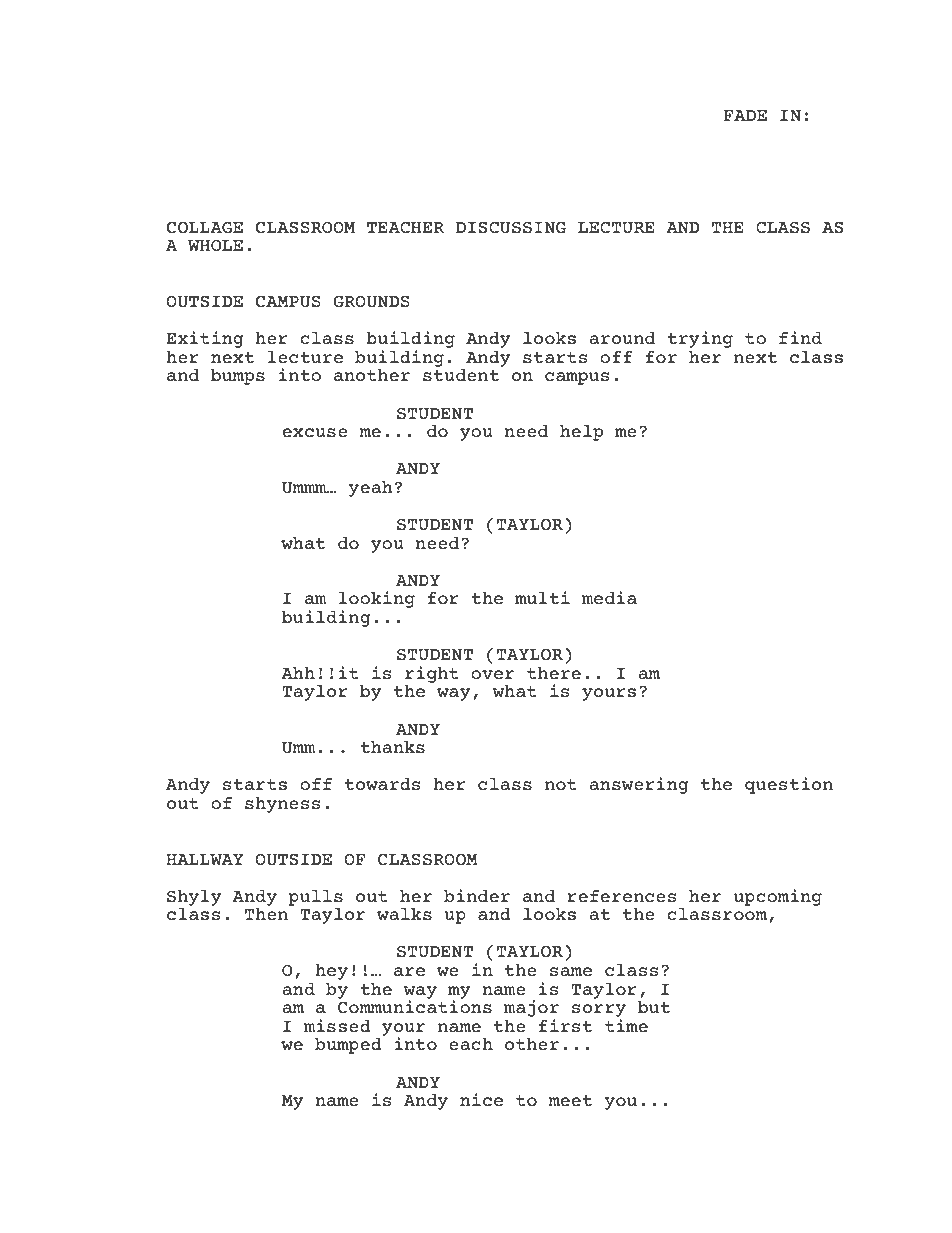 Image resolution: width=952 pixels, height=1233 pixels. I want to click on COLLAGE, so click(205, 227).
